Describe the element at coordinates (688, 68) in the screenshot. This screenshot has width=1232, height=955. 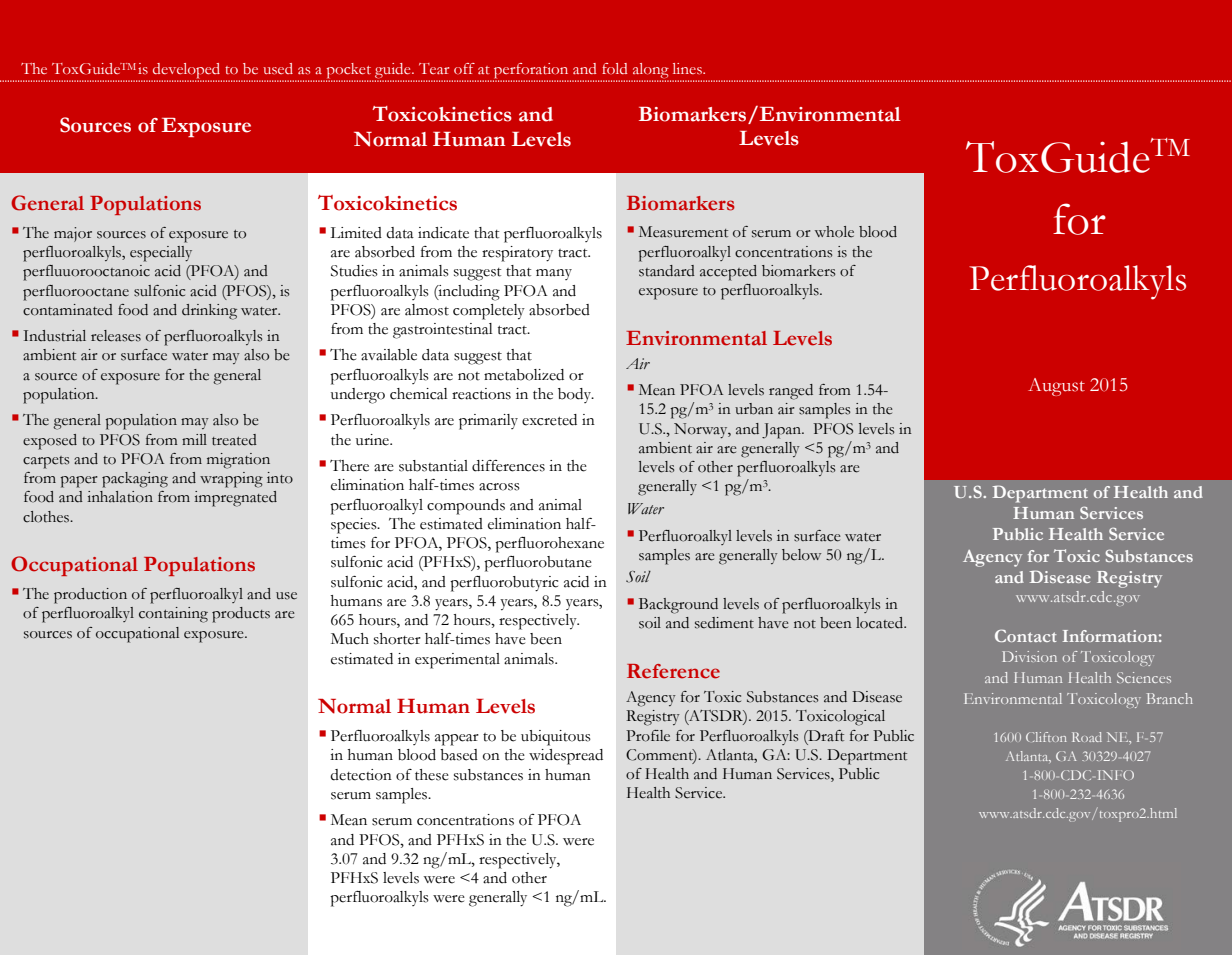
I see `lines` at that location.
